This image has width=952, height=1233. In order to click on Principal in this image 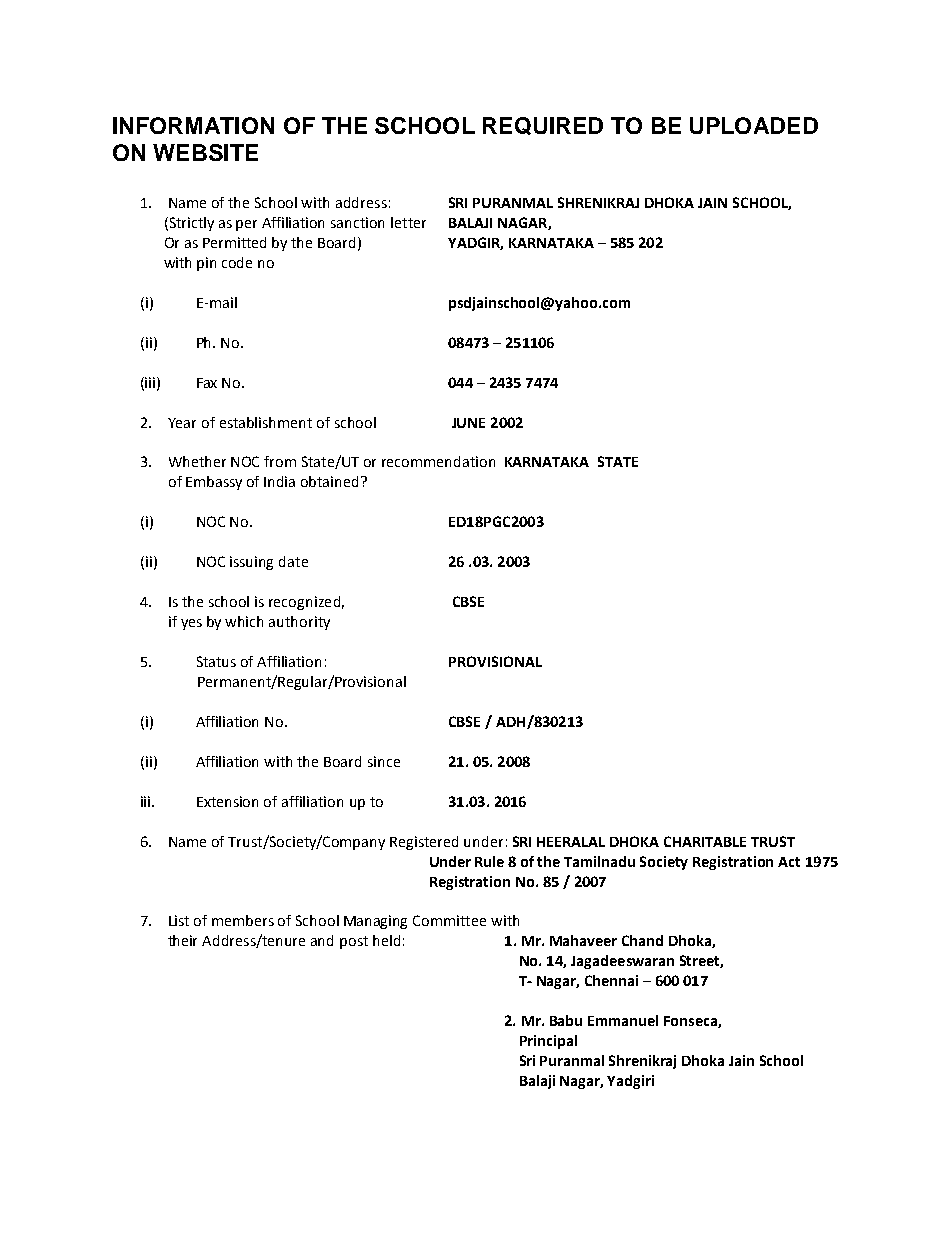, I will do `click(548, 1042)`.
